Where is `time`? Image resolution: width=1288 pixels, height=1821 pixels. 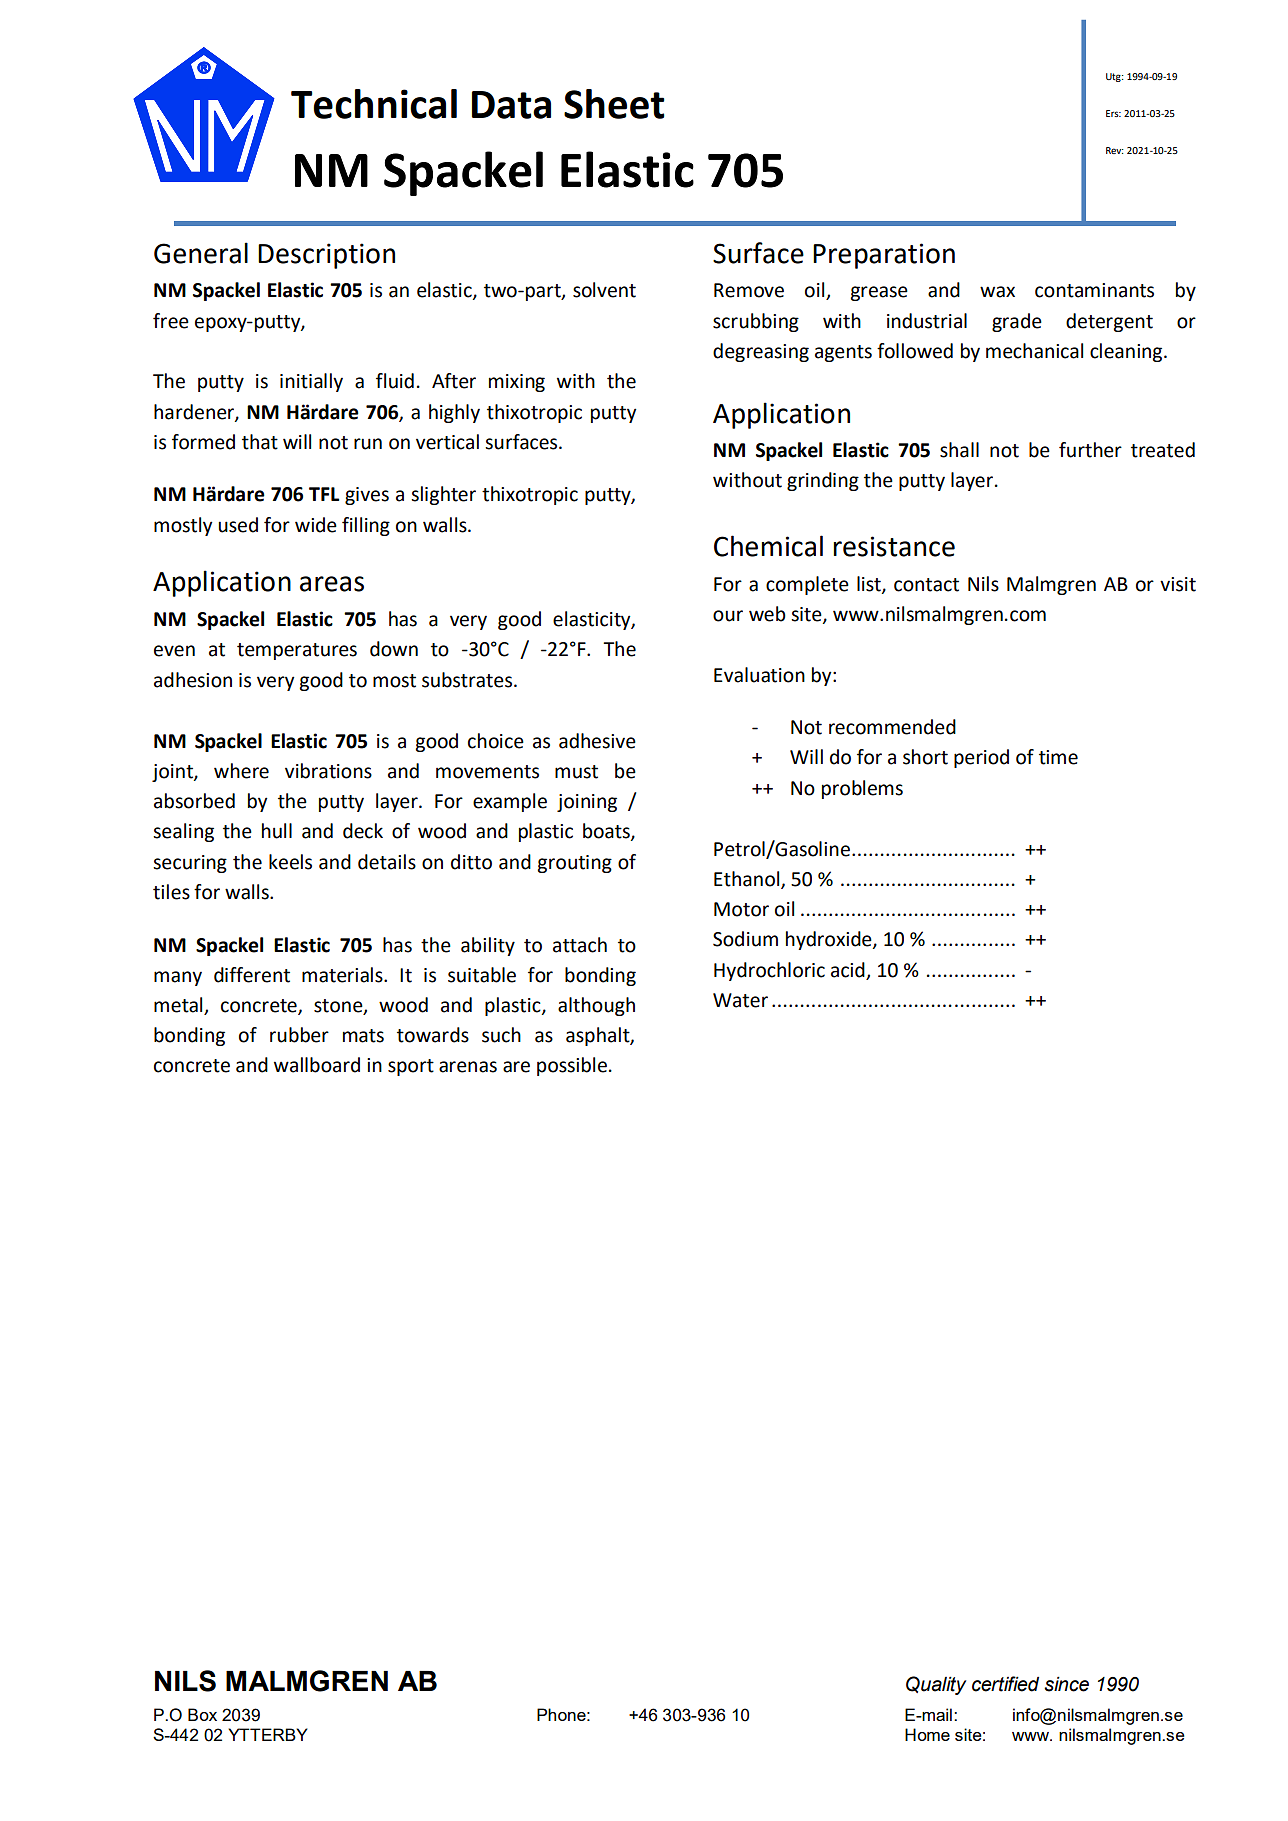 time is located at coordinates (1058, 757).
